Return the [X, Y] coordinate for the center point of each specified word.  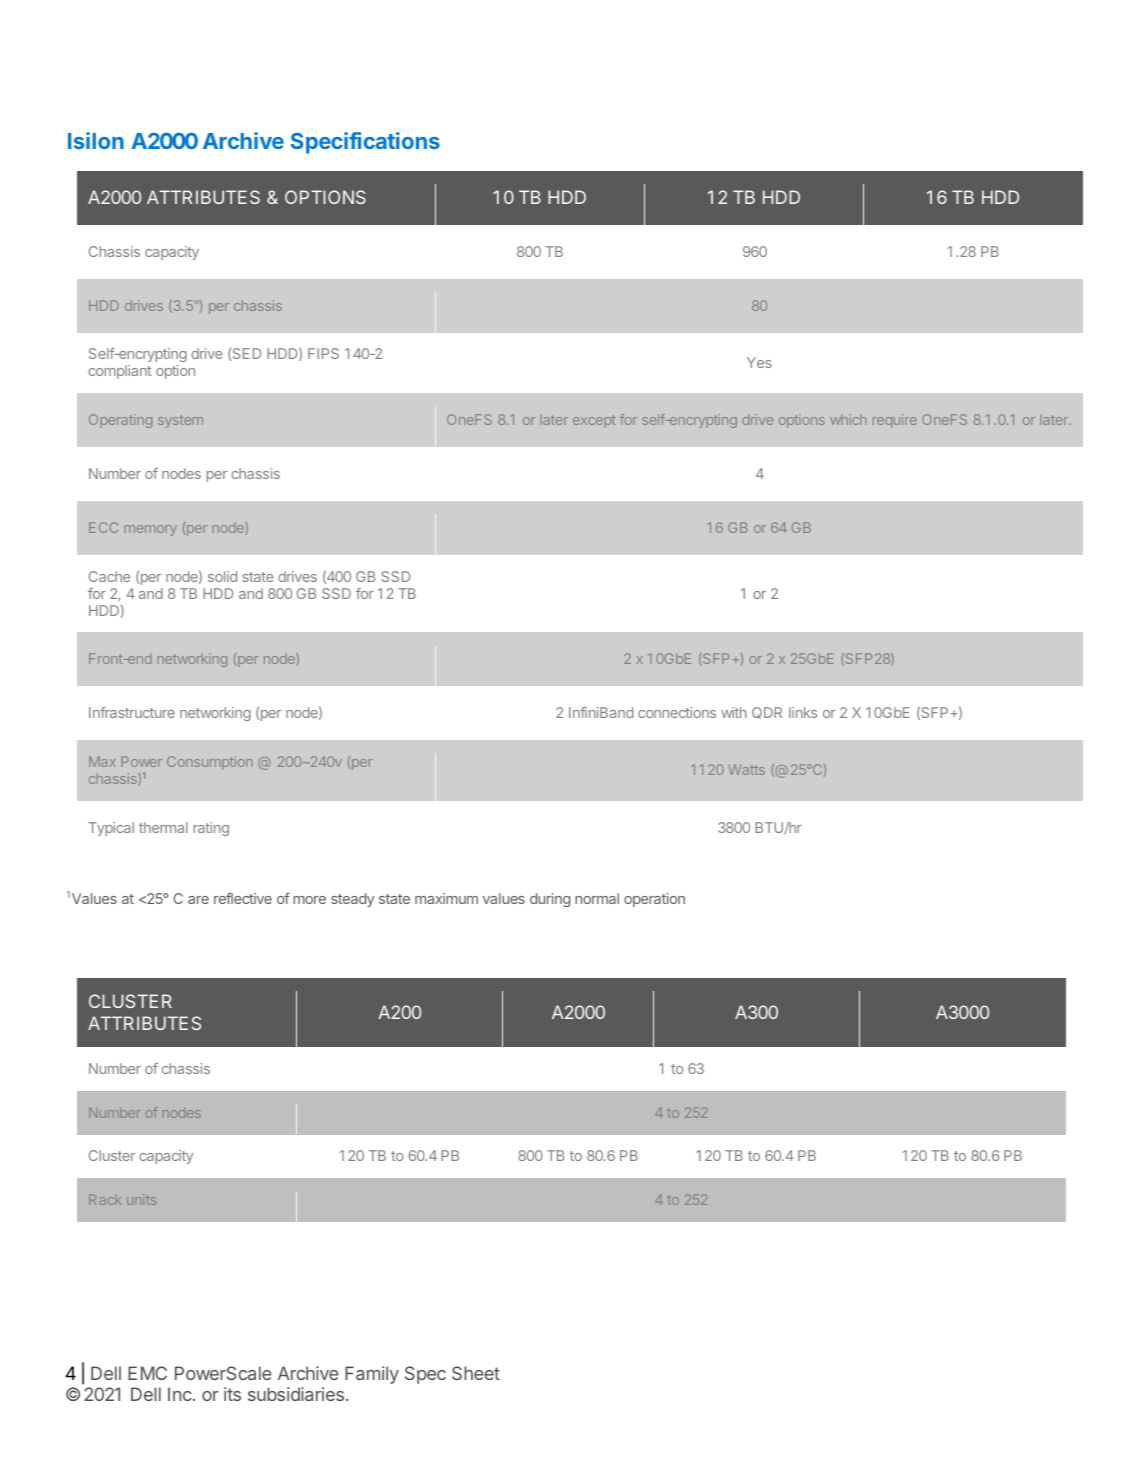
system [180, 421]
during [550, 900]
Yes [759, 362]
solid [222, 576]
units [141, 1199]
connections [677, 712]
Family [372, 1375]
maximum [446, 898]
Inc [180, 1394]
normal [597, 898]
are [198, 900]
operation [654, 900]
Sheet [476, 1373]
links [803, 712]
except [594, 421]
